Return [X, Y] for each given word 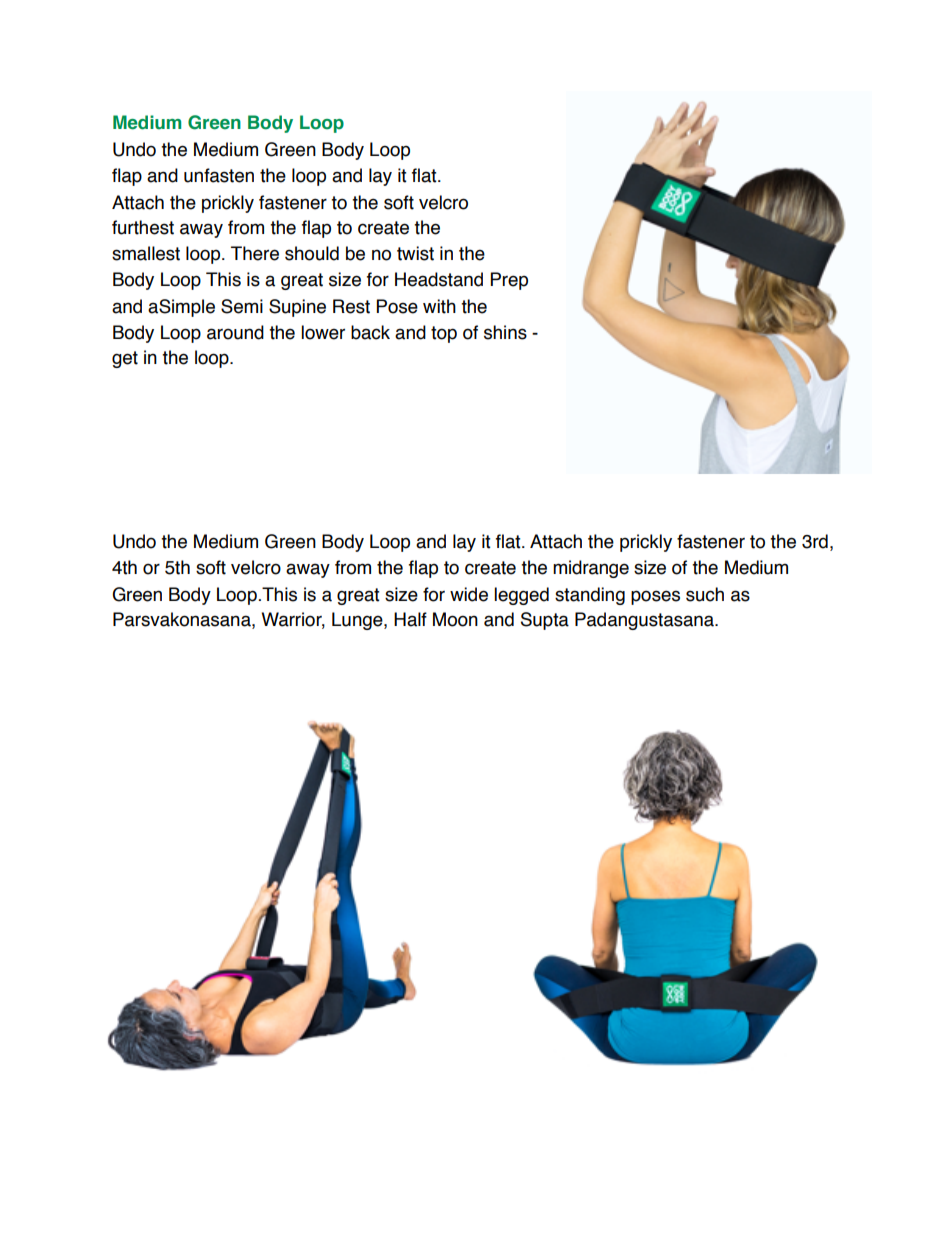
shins [505, 332]
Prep [509, 281]
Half [410, 619]
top [444, 334]
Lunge [358, 621]
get [125, 359]
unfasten [219, 175]
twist [415, 253]
